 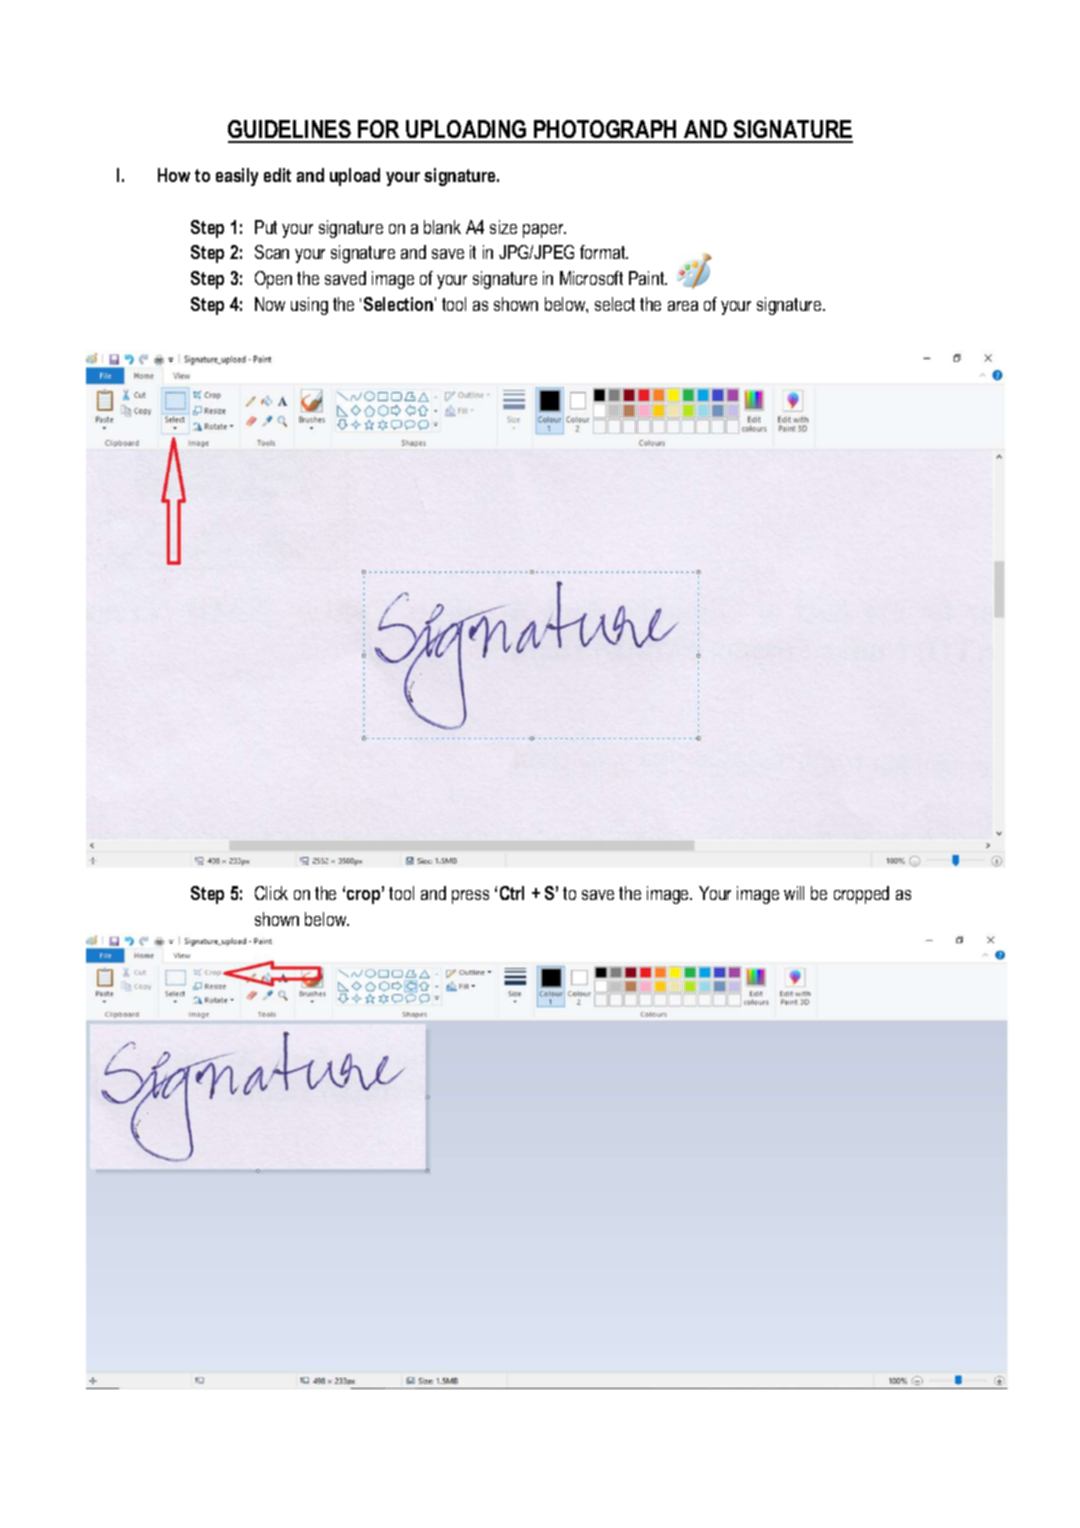 What do you see at coordinates (794, 893) in the document?
I see `will` at bounding box center [794, 893].
